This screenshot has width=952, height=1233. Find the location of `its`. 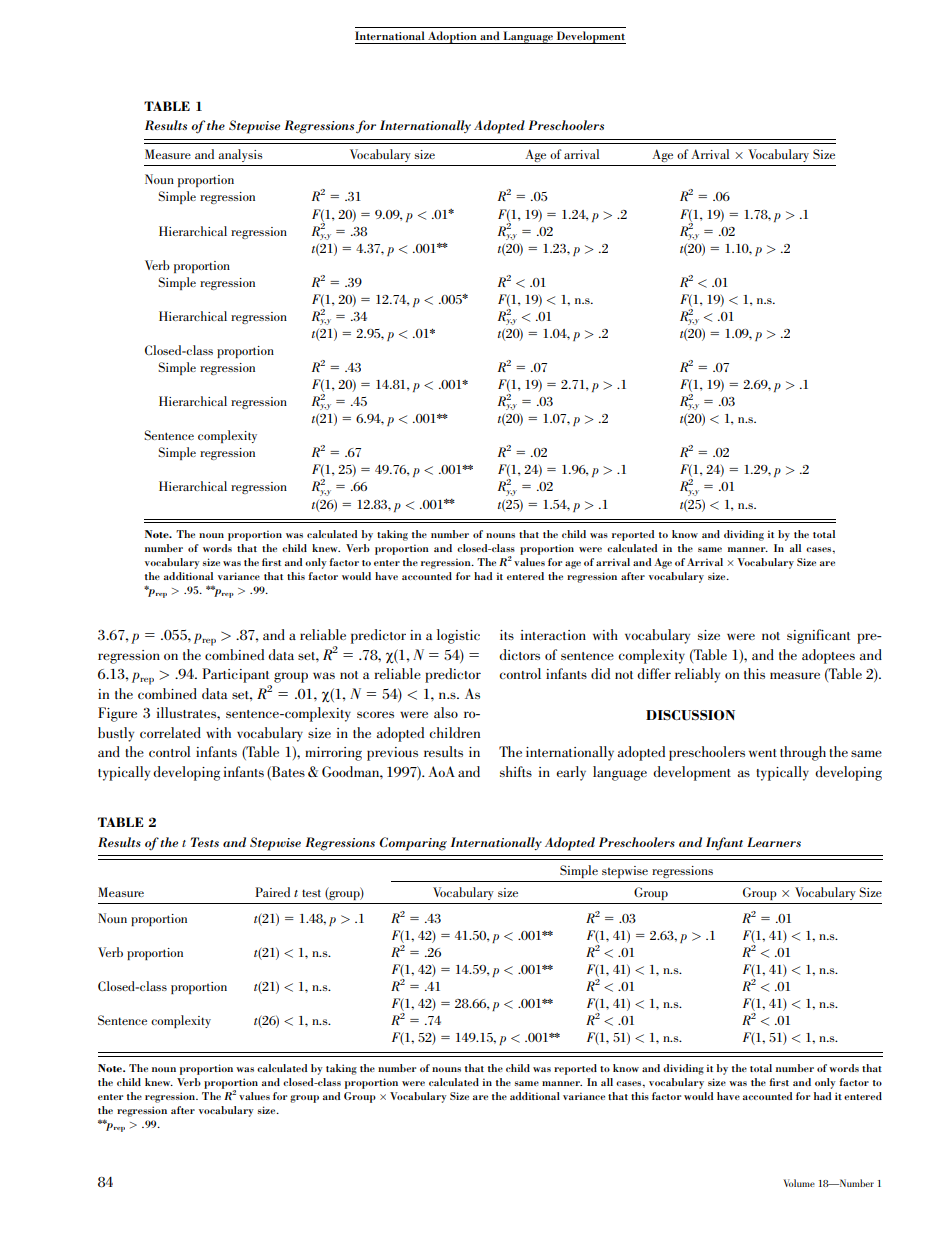

its is located at coordinates (507, 635).
